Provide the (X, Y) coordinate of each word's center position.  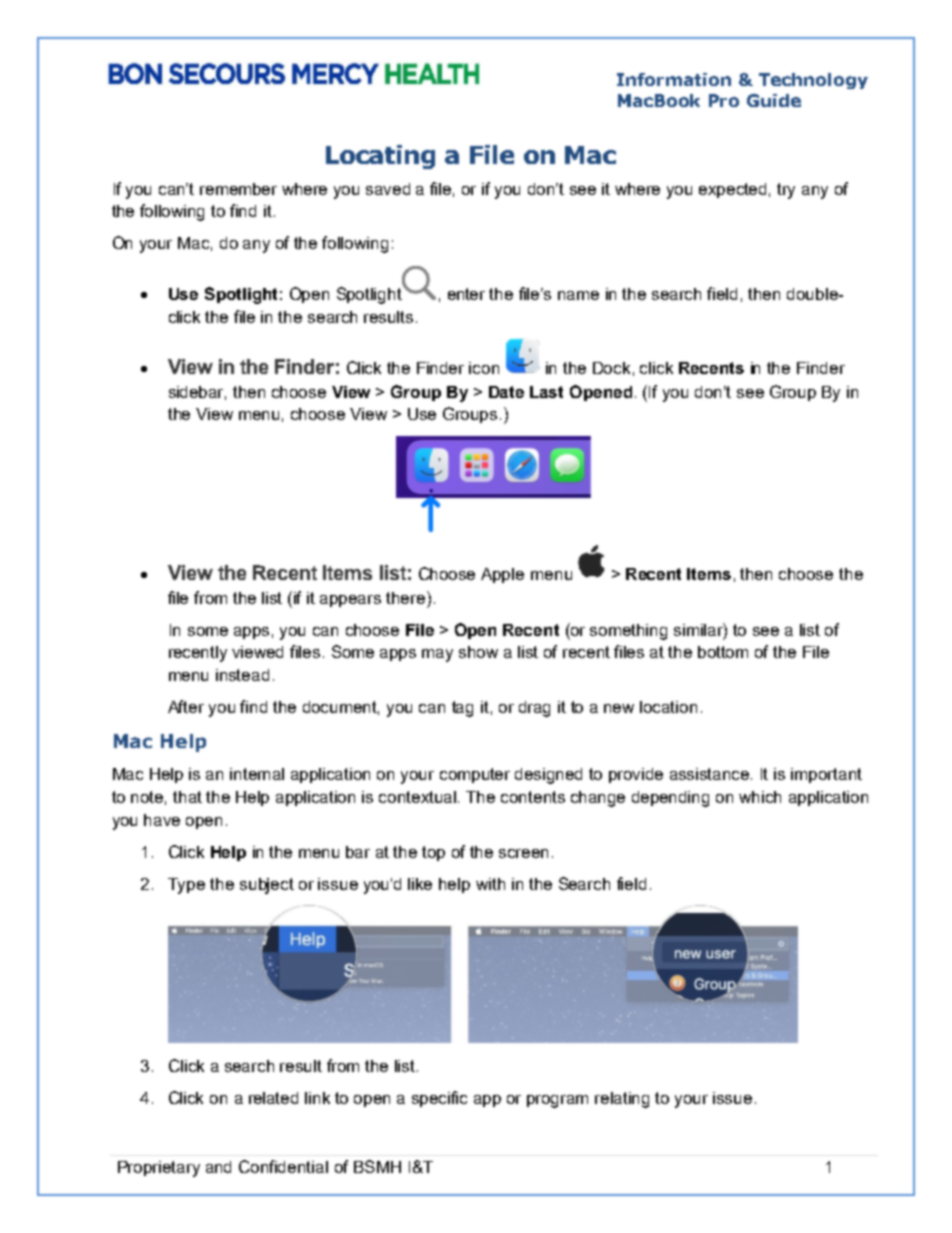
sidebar (197, 393)
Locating (380, 157)
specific (439, 1099)
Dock (611, 368)
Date (506, 392)
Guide (774, 100)
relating (622, 1100)
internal (257, 774)
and (218, 1167)
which (760, 797)
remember (238, 189)
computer (475, 775)
